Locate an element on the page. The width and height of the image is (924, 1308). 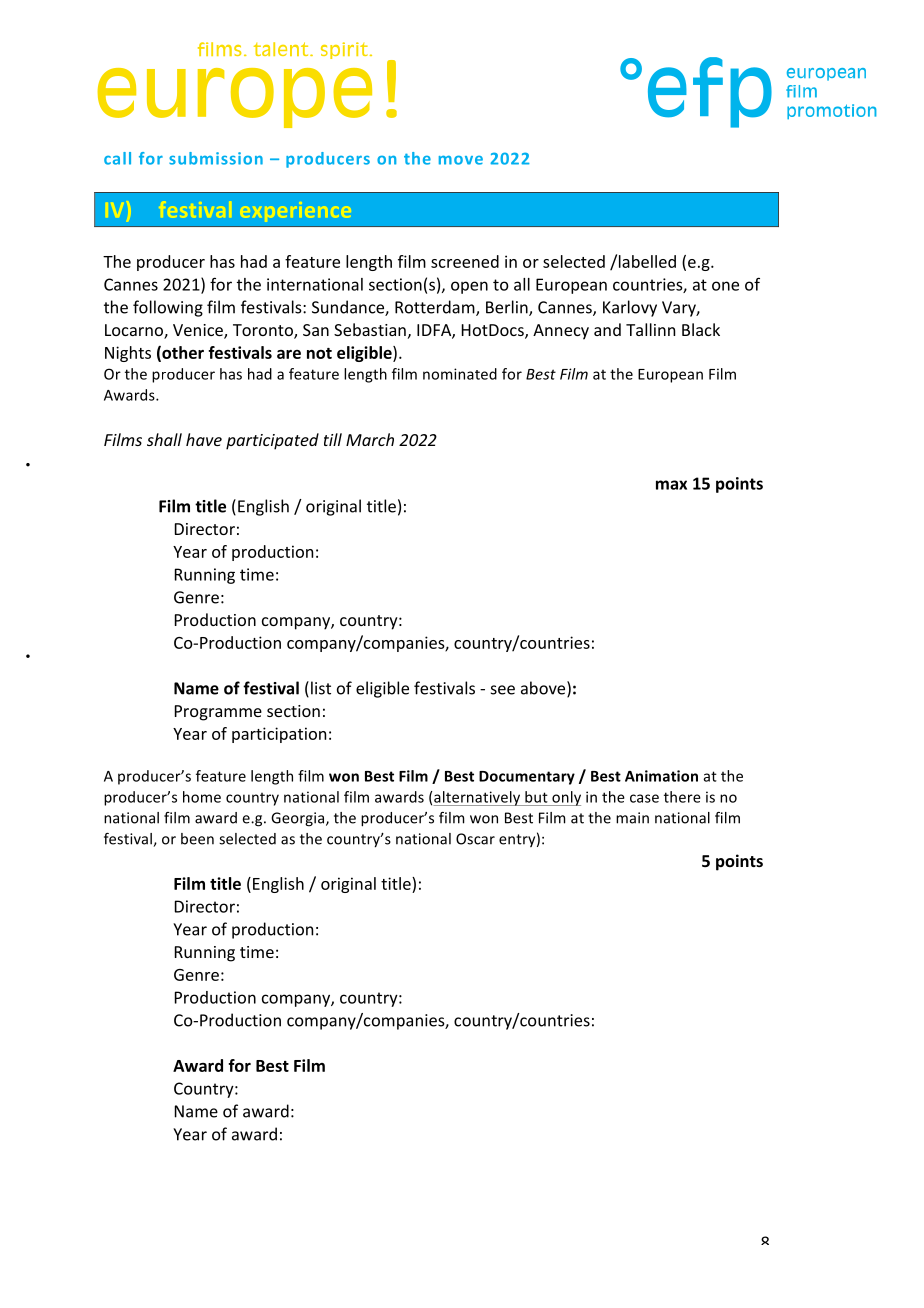
main is located at coordinates (632, 818).
